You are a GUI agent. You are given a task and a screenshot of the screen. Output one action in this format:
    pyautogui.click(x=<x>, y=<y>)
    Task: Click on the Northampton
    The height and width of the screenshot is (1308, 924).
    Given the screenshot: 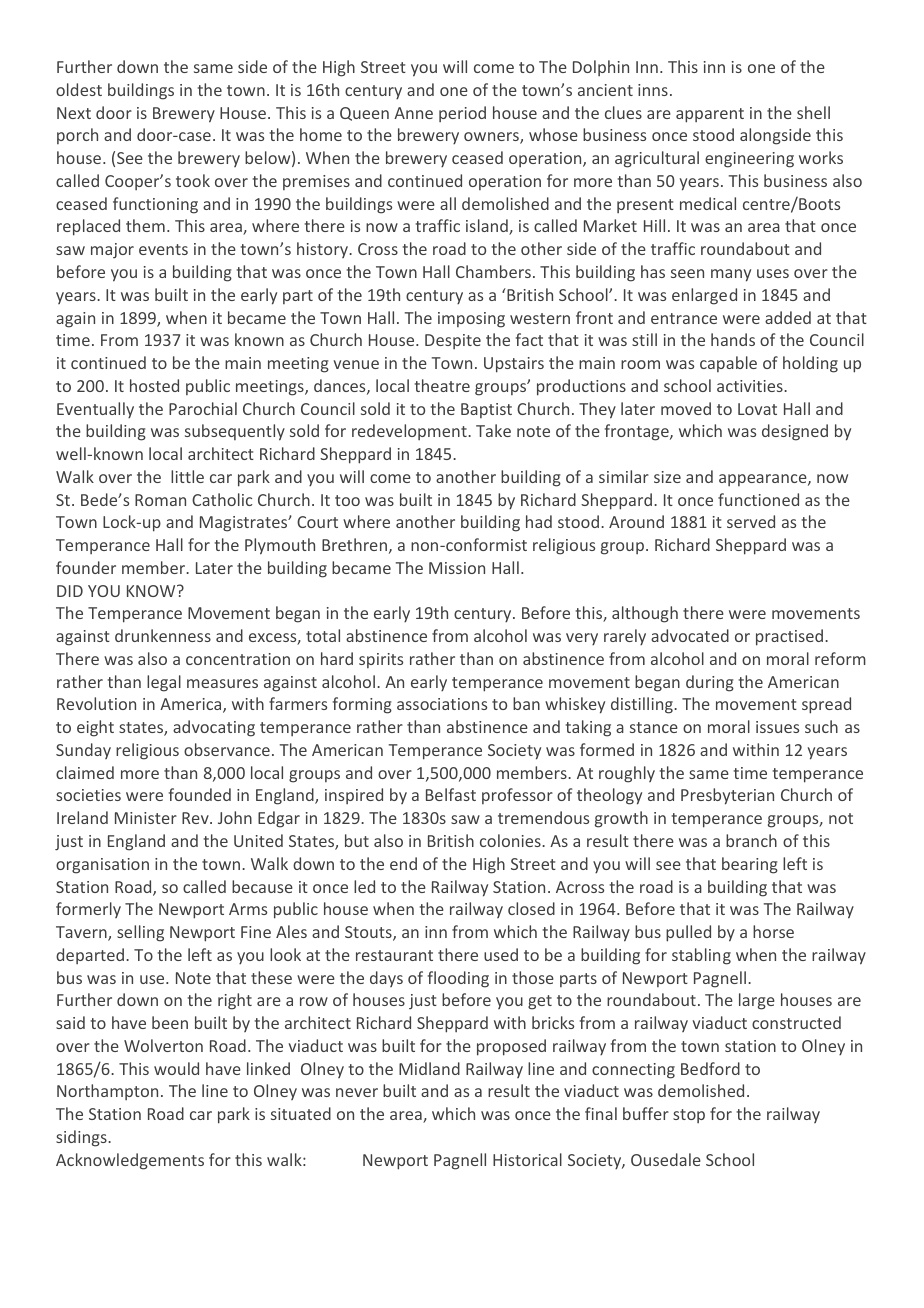 What is the action you would take?
    pyautogui.click(x=107, y=1092)
